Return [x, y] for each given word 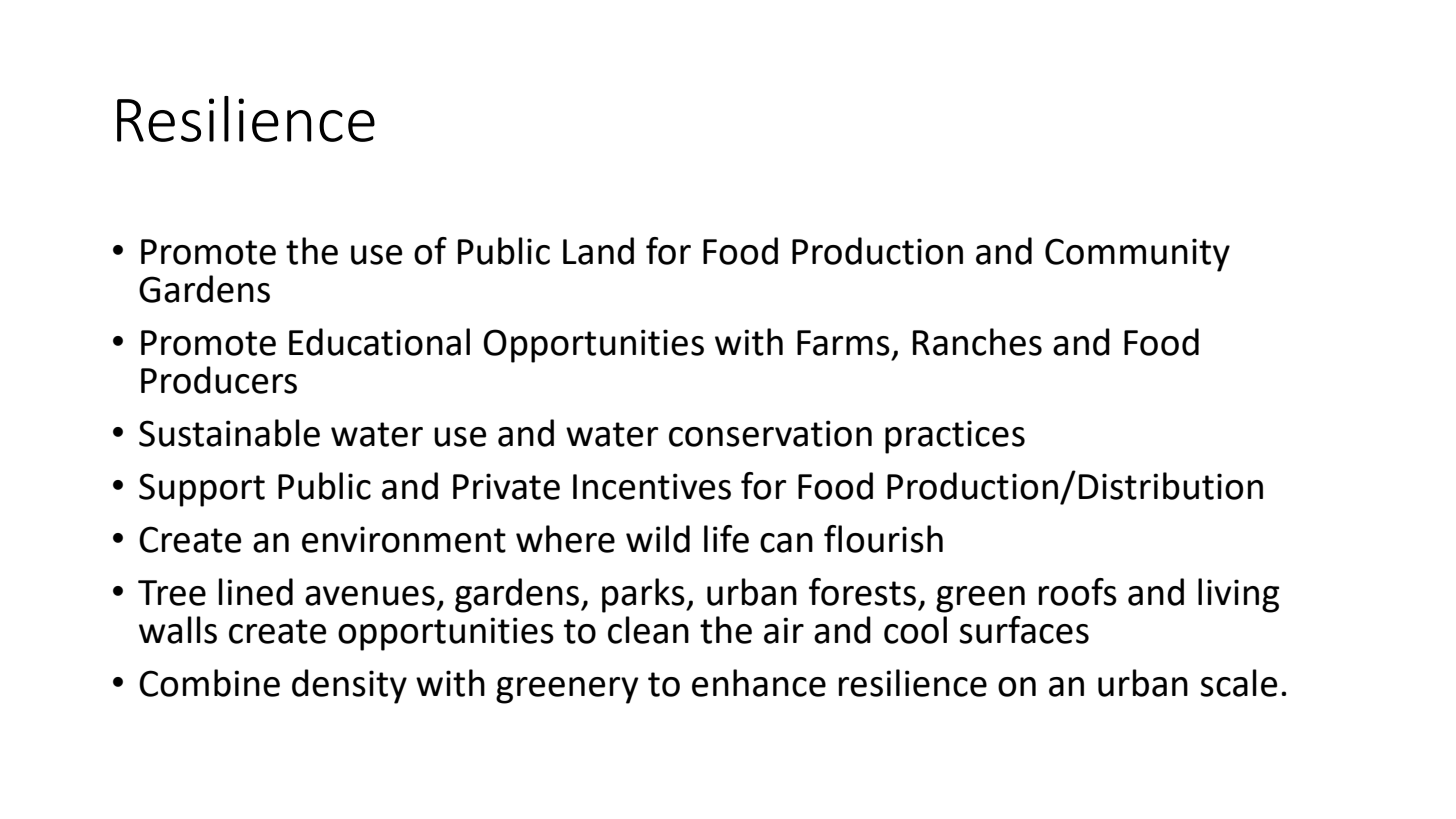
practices [955, 437]
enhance [759, 683]
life [726, 539]
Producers [219, 380]
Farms [843, 343]
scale [1238, 683]
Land [598, 251]
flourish [883, 539]
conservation [770, 433]
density [349, 686]
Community [1137, 255]
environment [404, 539]
